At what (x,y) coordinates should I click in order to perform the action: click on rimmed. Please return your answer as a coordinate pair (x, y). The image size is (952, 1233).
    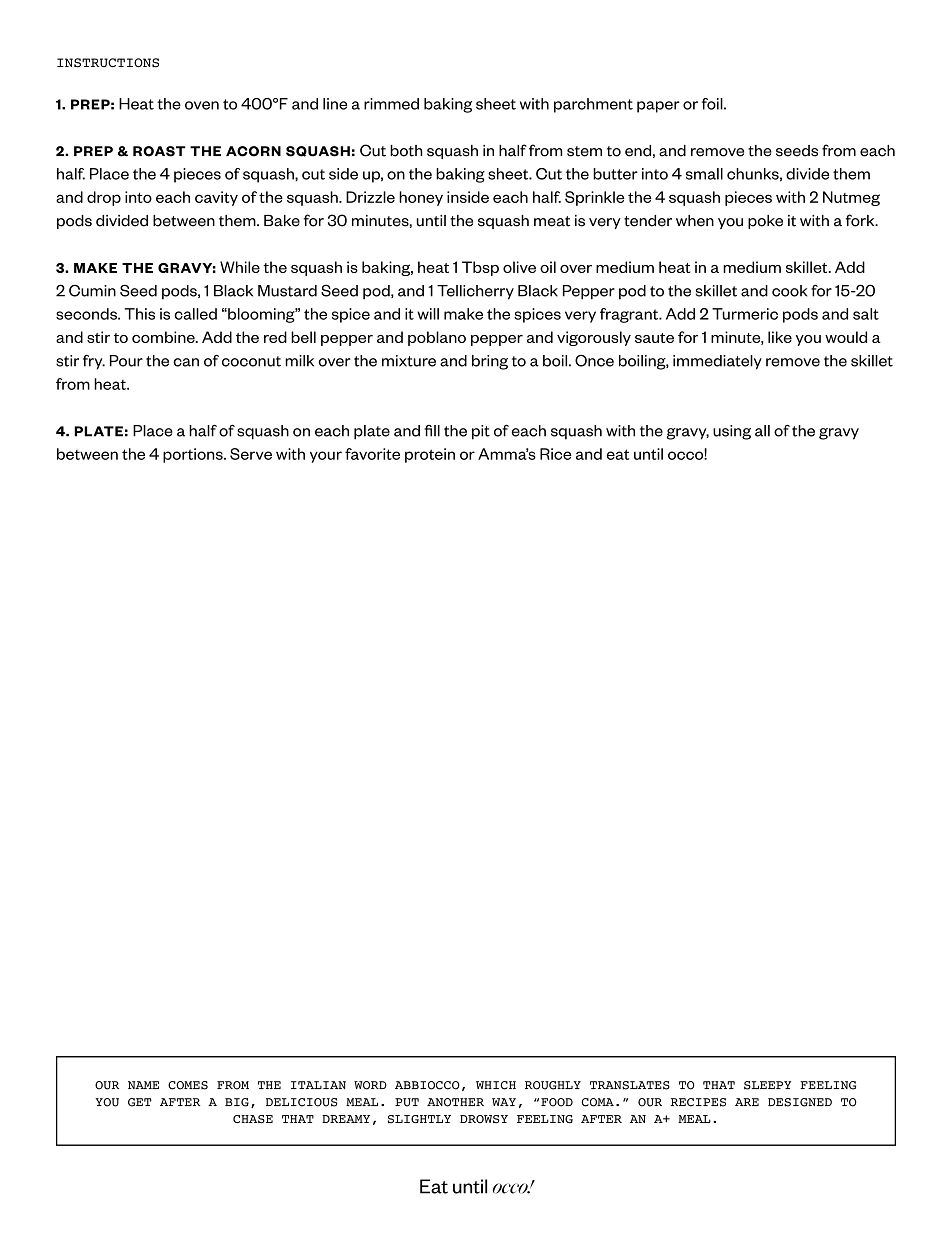
    Looking at the image, I should click on (391, 104).
